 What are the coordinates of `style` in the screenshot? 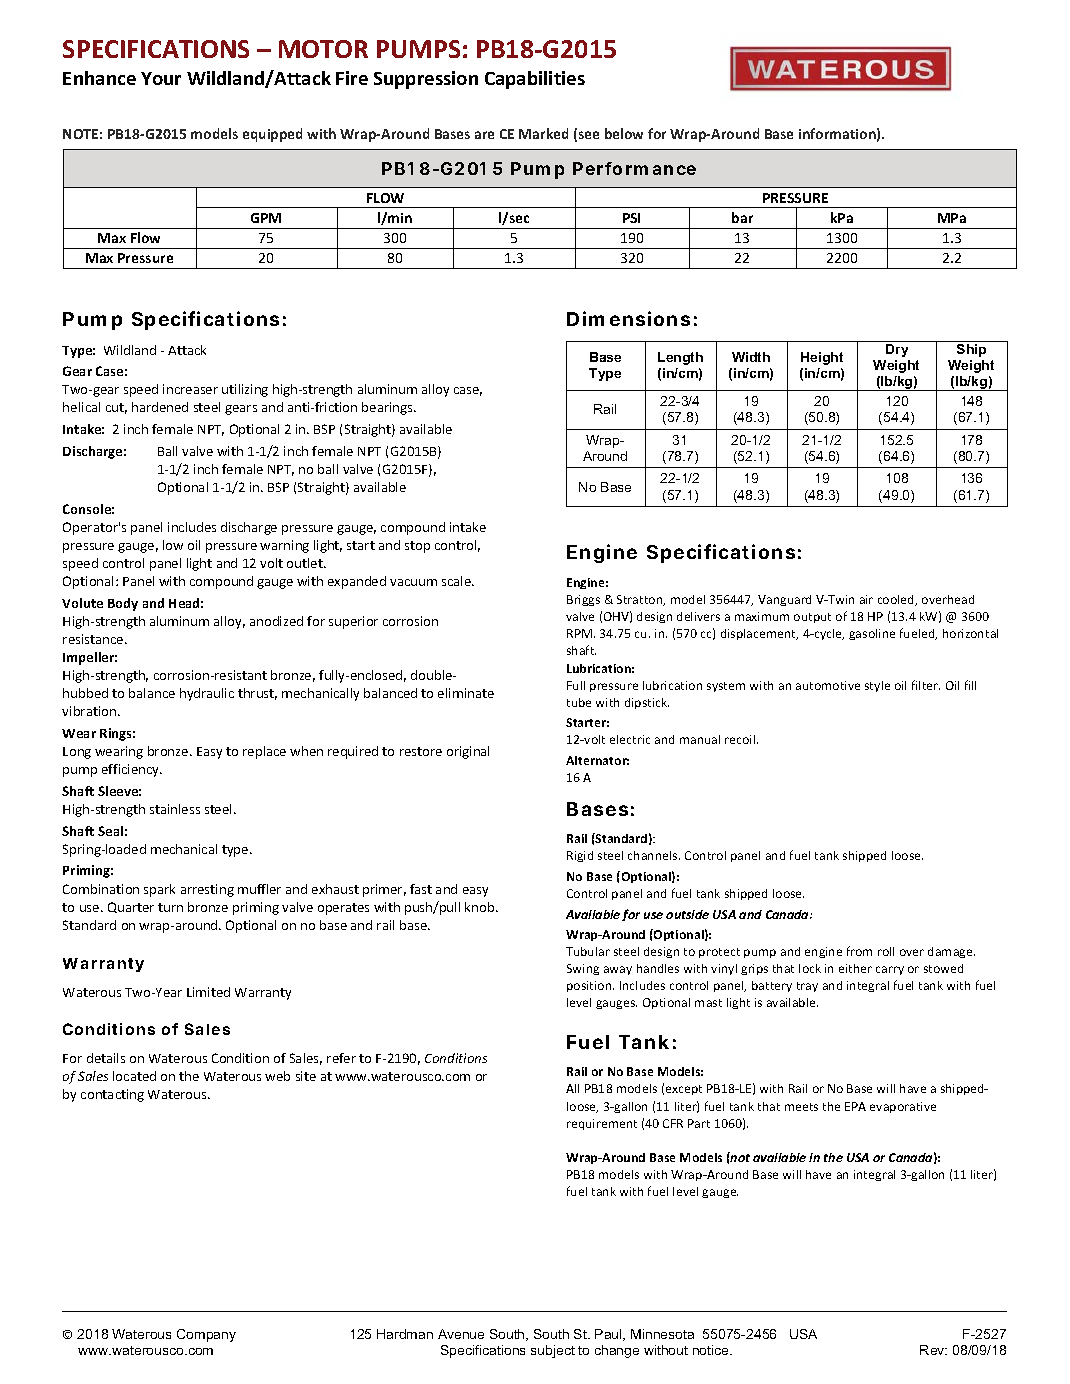 It's located at (877, 686).
